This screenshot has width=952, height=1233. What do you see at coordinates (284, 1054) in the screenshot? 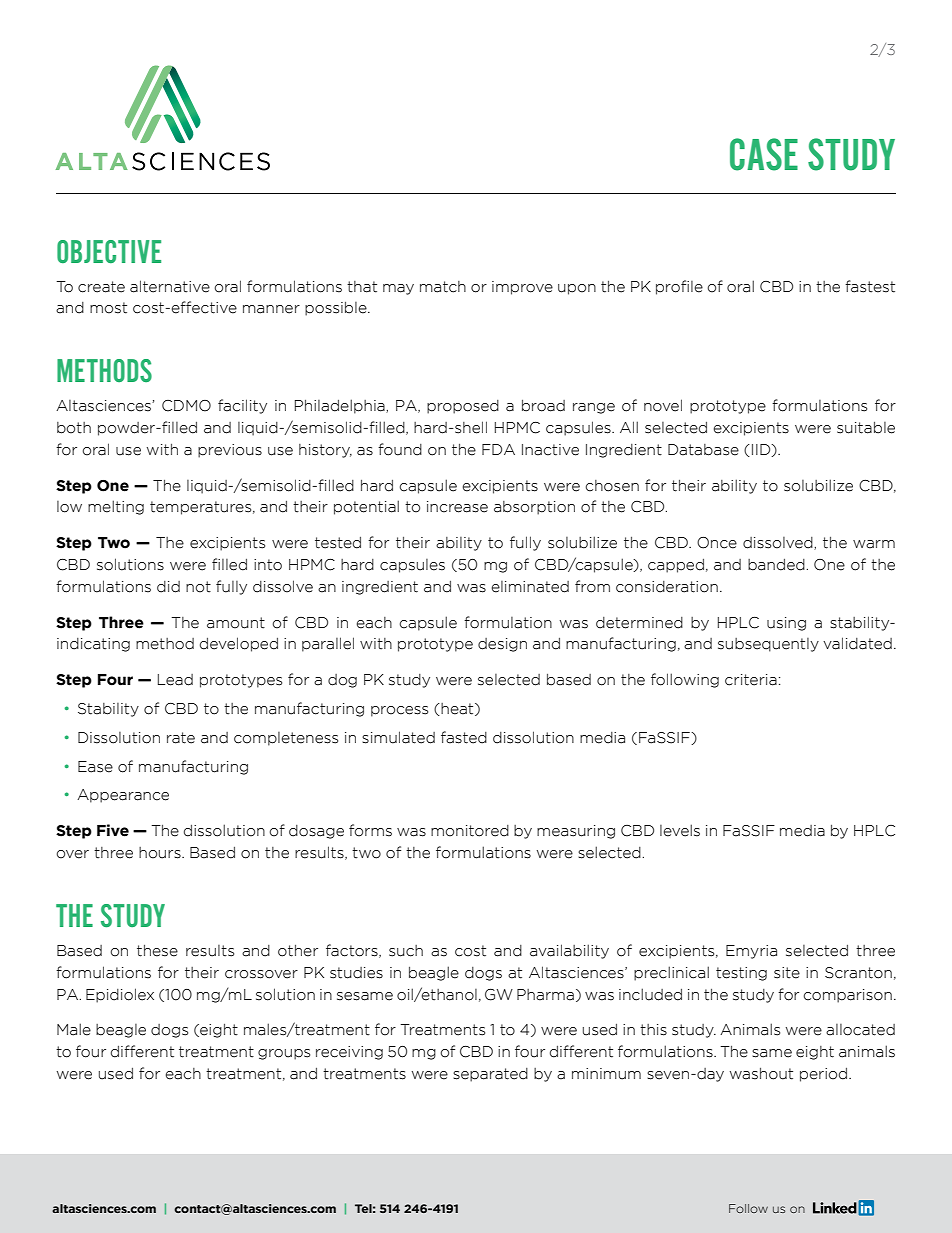
I see `groups` at bounding box center [284, 1054].
